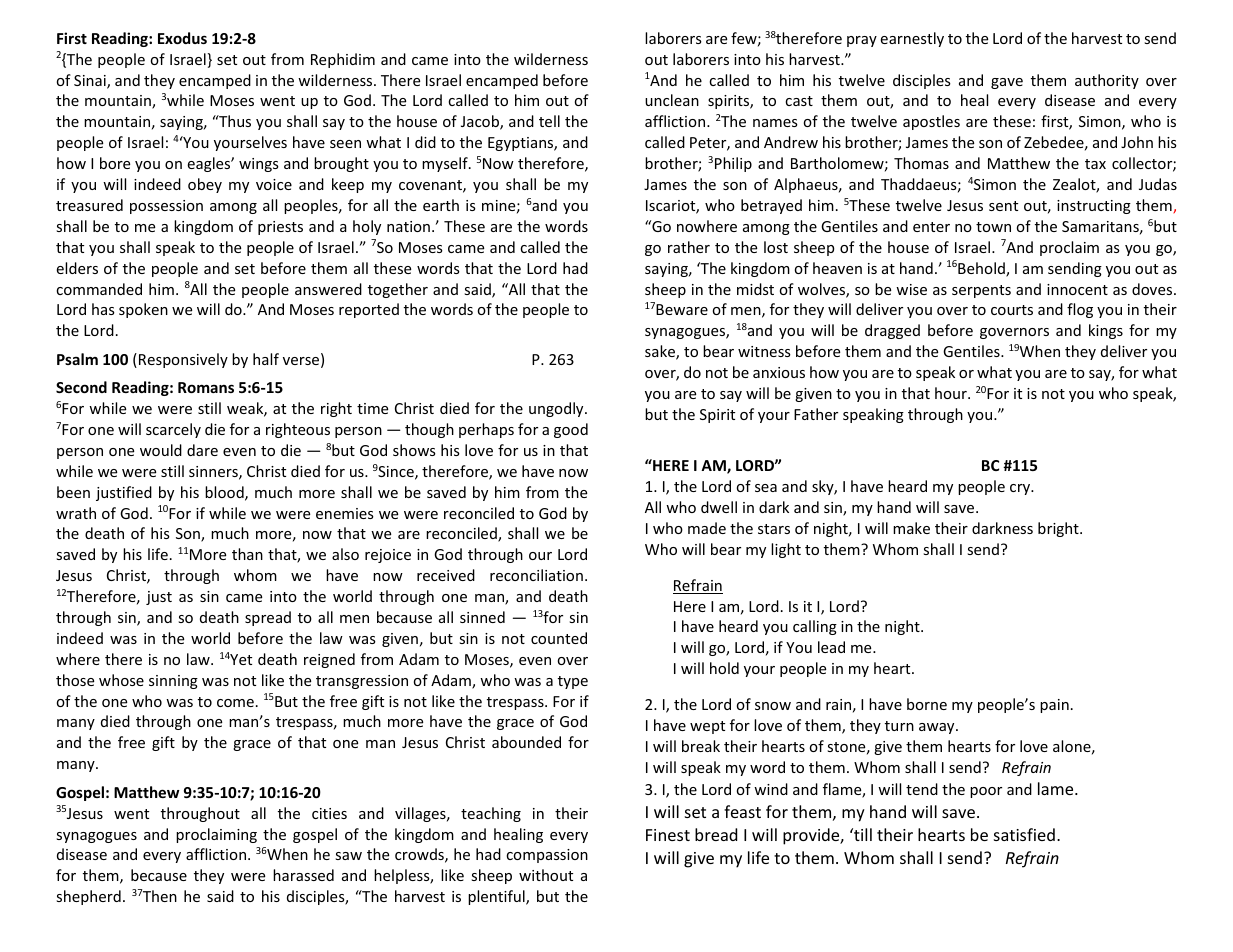  What do you see at coordinates (672, 100) in the document?
I see `unclean` at bounding box center [672, 100].
